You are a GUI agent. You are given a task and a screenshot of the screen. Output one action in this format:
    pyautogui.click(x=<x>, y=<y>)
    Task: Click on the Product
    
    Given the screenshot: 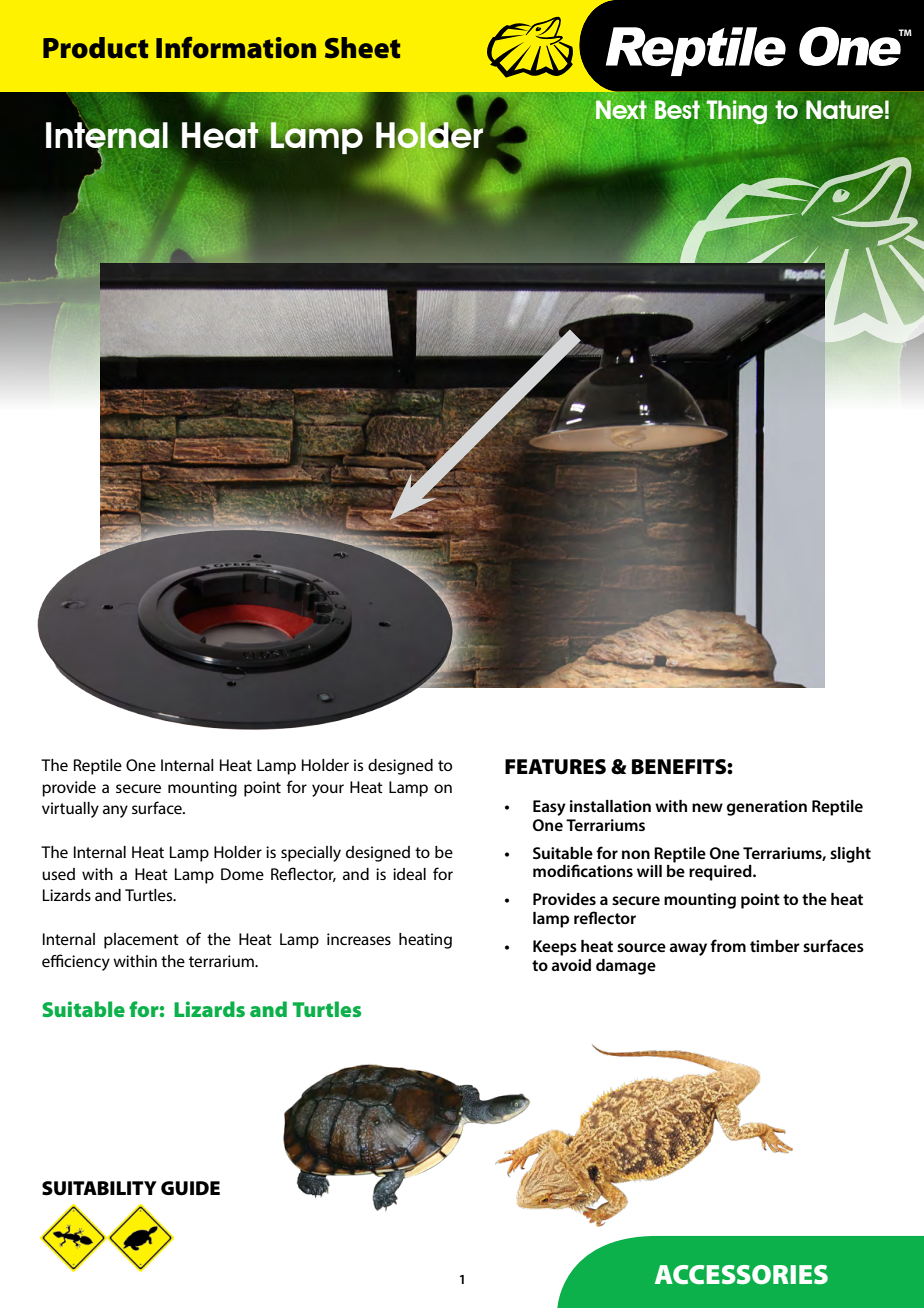 What is the action you would take?
    pyautogui.click(x=95, y=48)
